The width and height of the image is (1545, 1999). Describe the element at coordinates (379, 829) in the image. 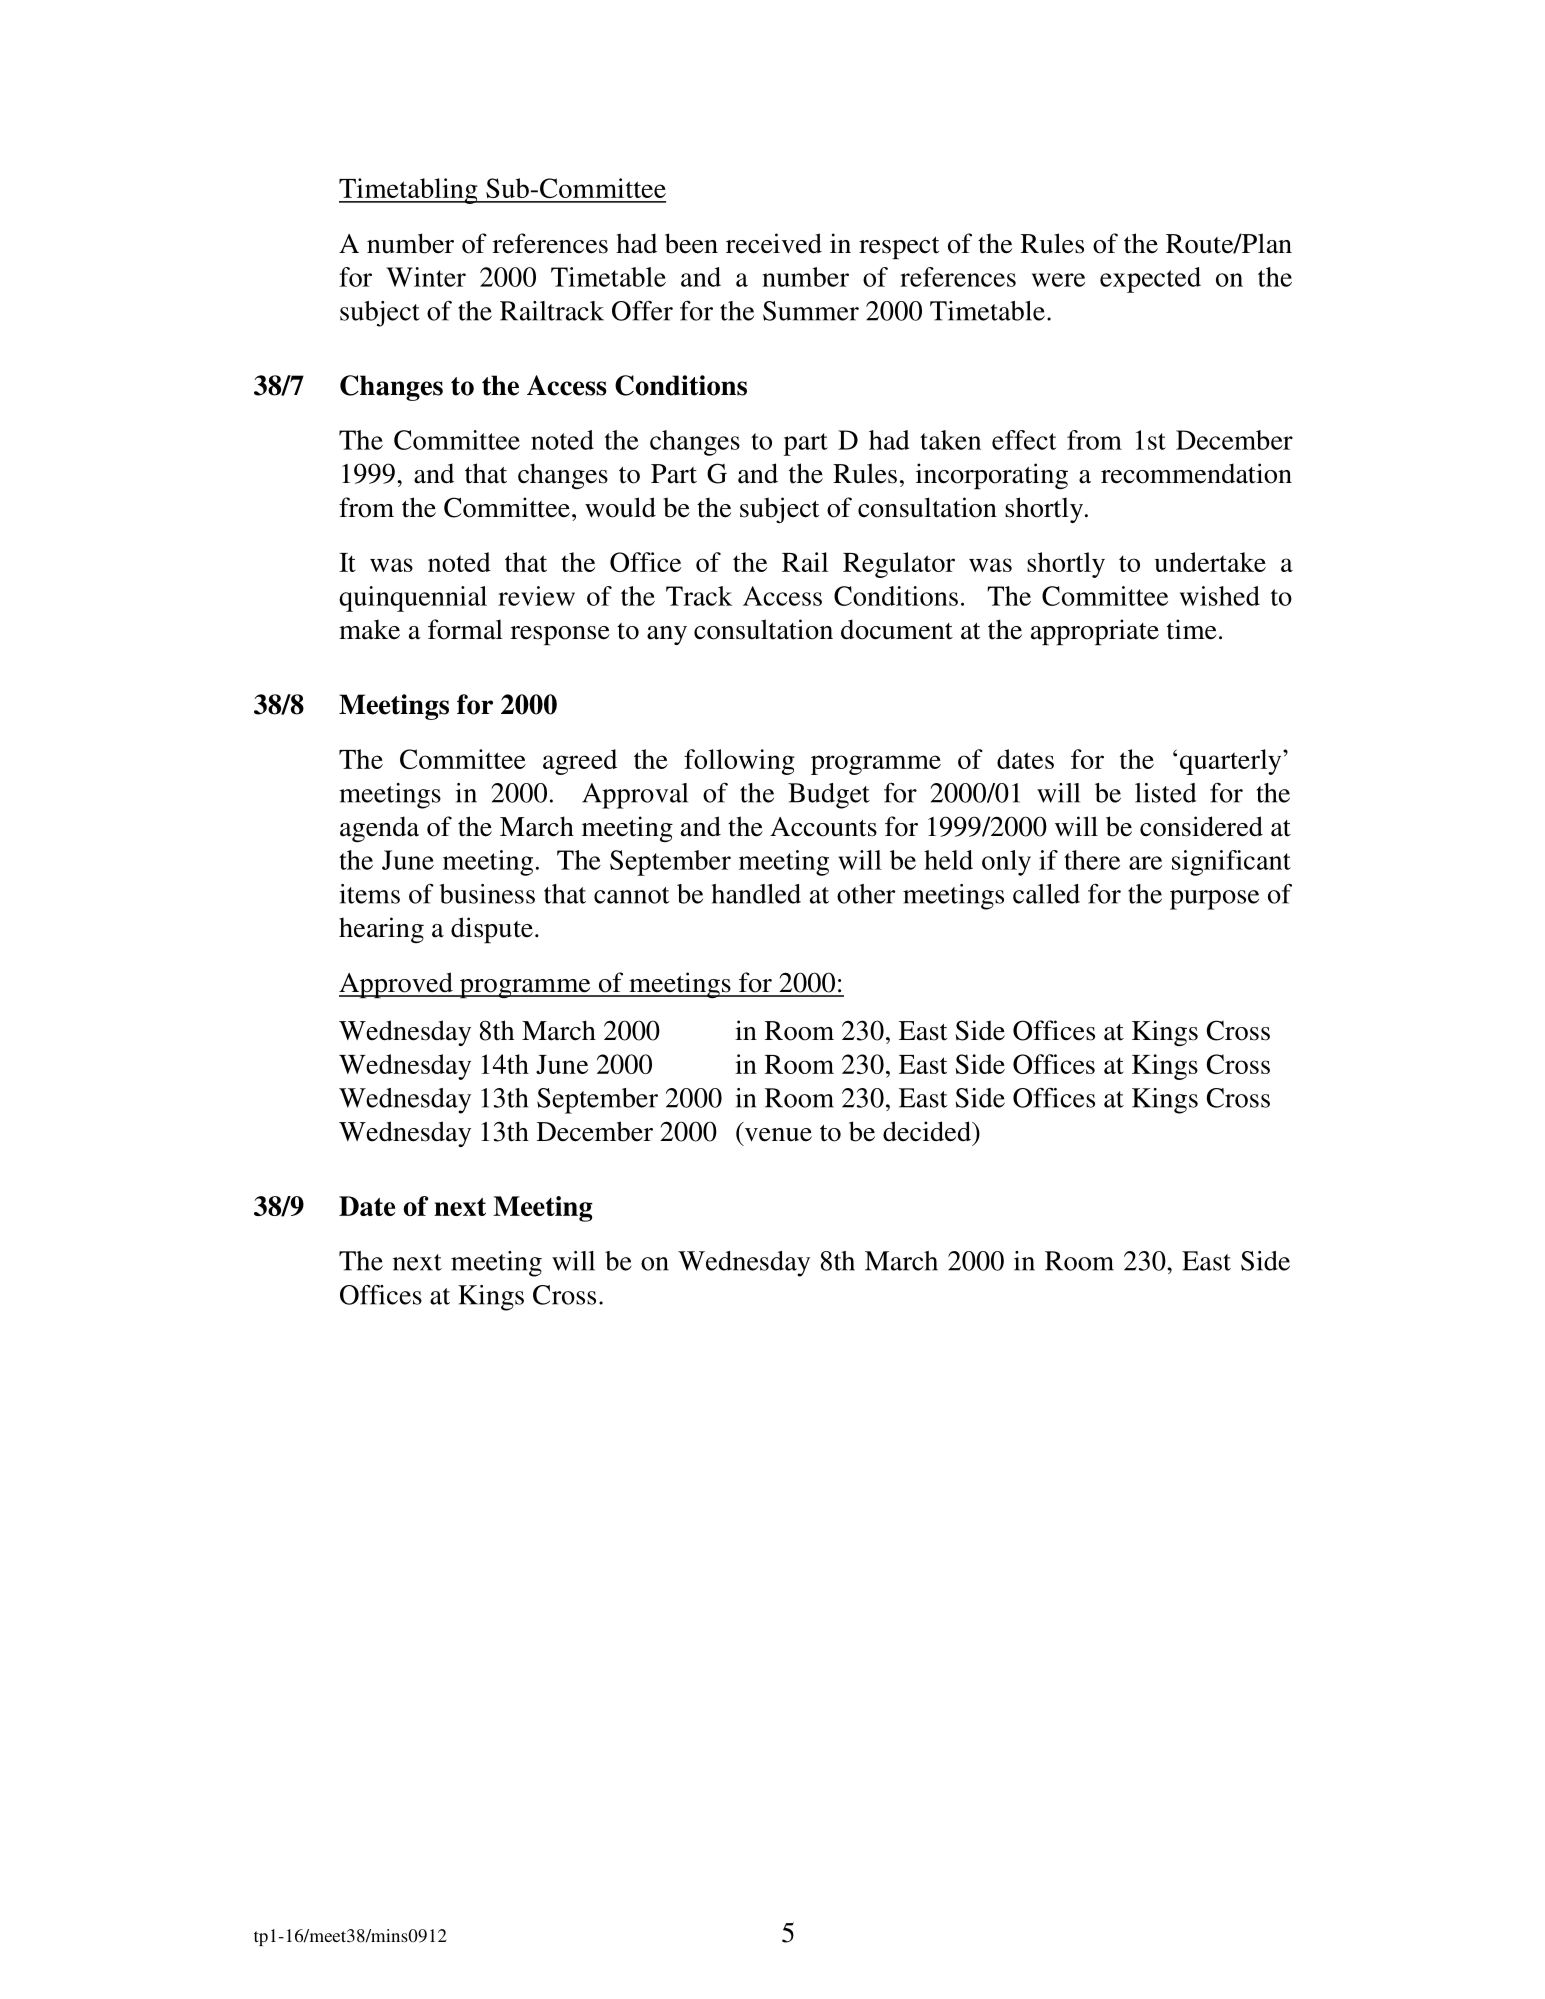

I see `agenda` at that location.
